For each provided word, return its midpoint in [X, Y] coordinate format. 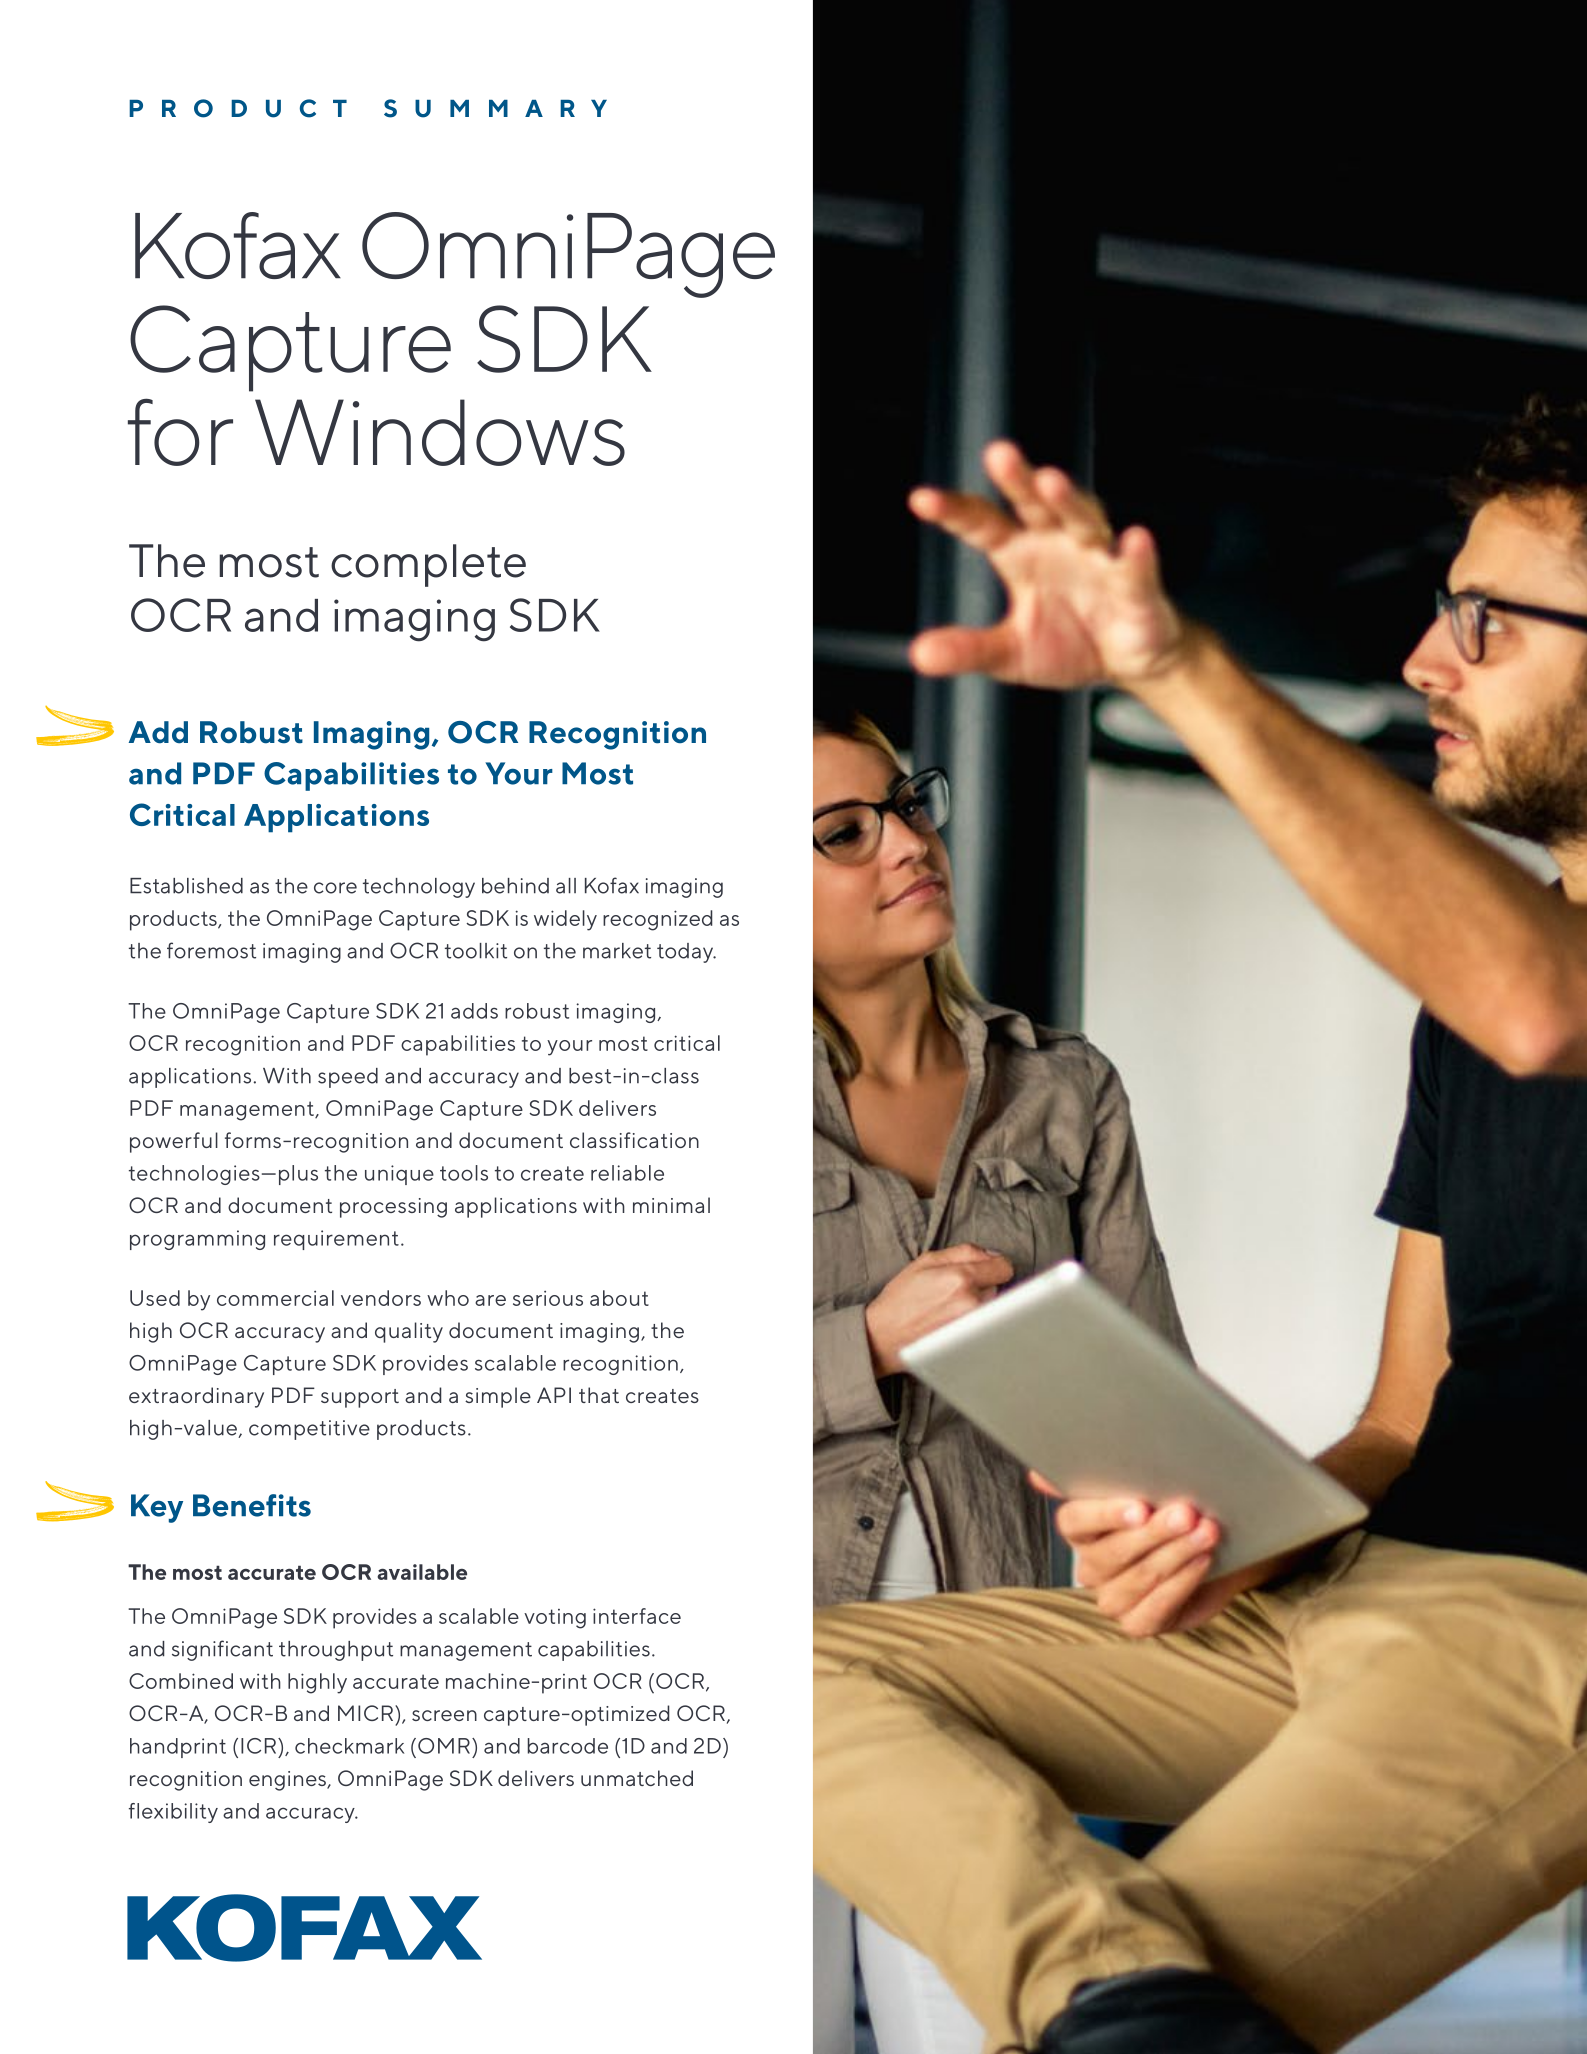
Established [186, 886]
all [566, 886]
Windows [440, 432]
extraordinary [196, 1397]
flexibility [173, 1813]
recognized [658, 920]
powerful [174, 1142]
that [599, 1395]
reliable [627, 1173]
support [360, 1398]
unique [399, 1175]
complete [428, 565]
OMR [444, 1746]
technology [419, 888]
